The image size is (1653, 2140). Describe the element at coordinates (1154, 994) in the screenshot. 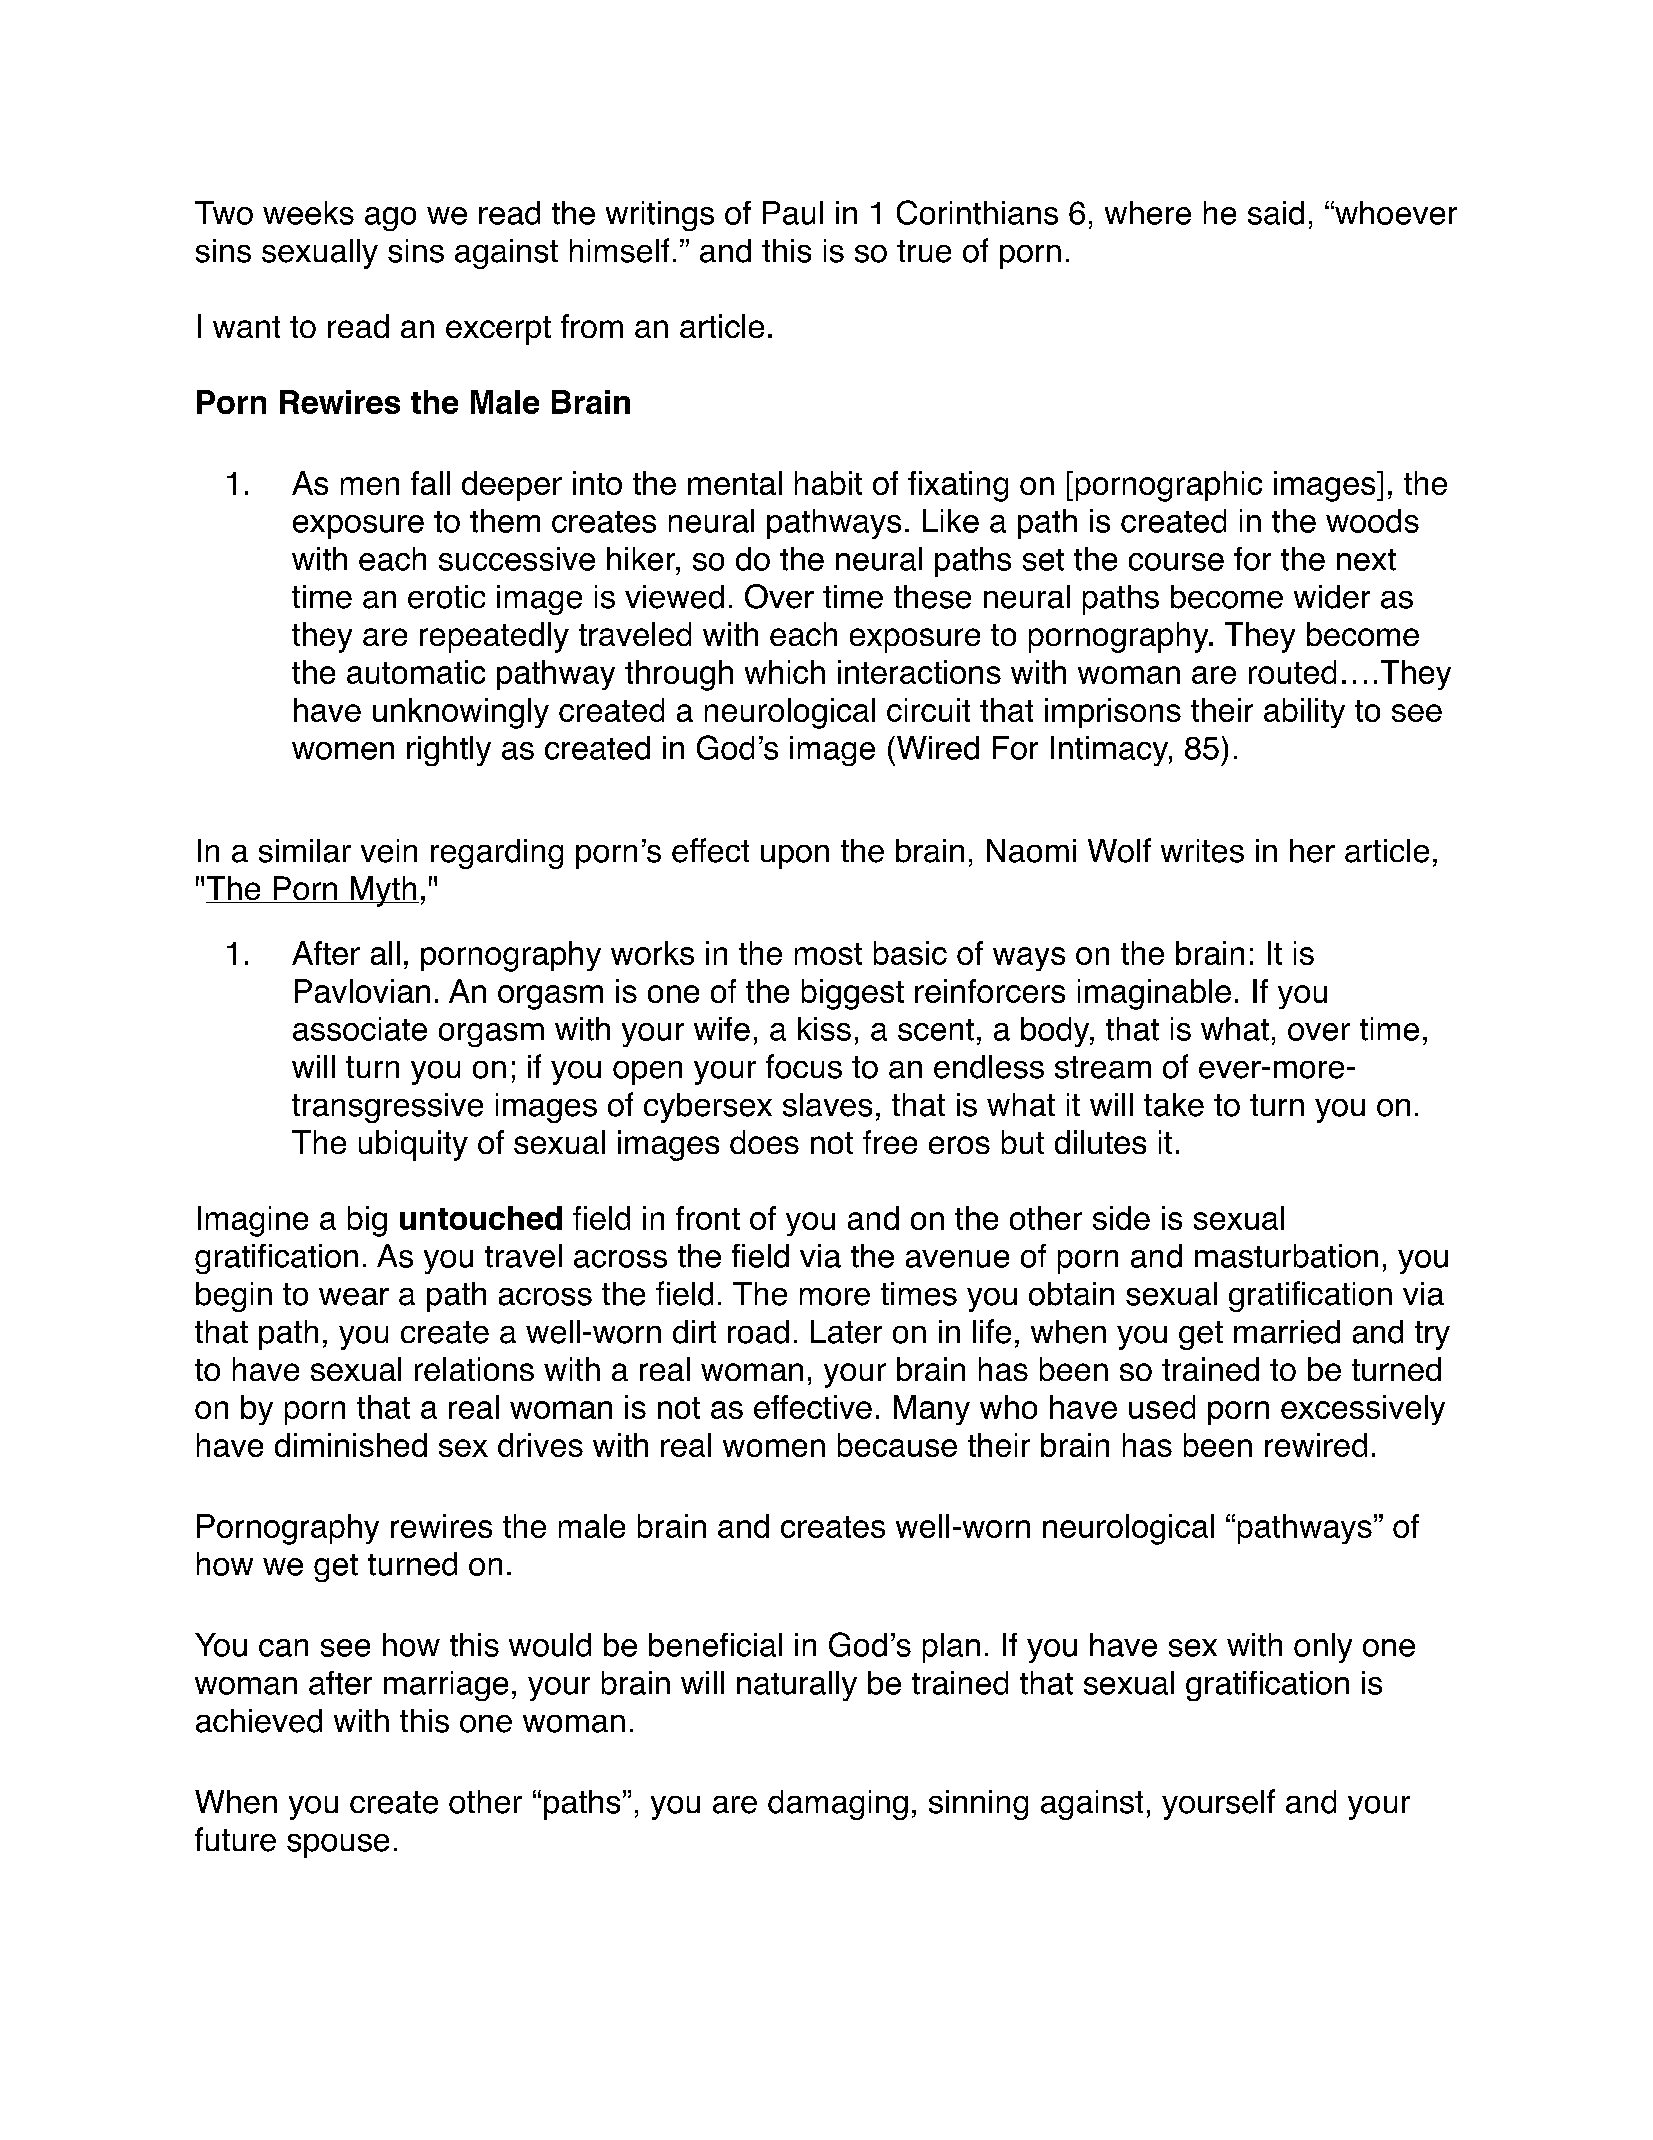

I see `imaginable` at that location.
